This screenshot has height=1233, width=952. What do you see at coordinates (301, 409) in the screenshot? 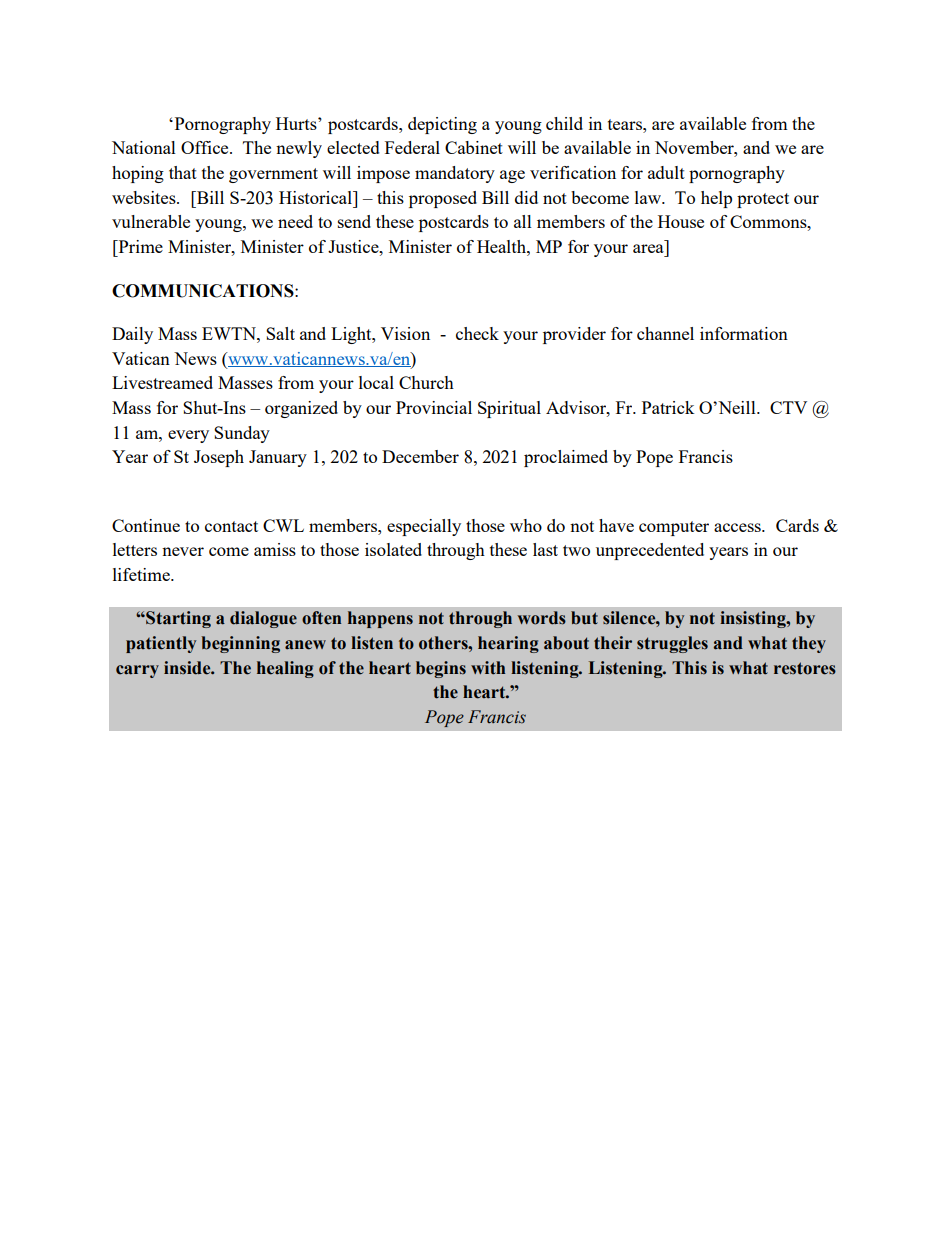
I see `organized` at bounding box center [301, 409].
